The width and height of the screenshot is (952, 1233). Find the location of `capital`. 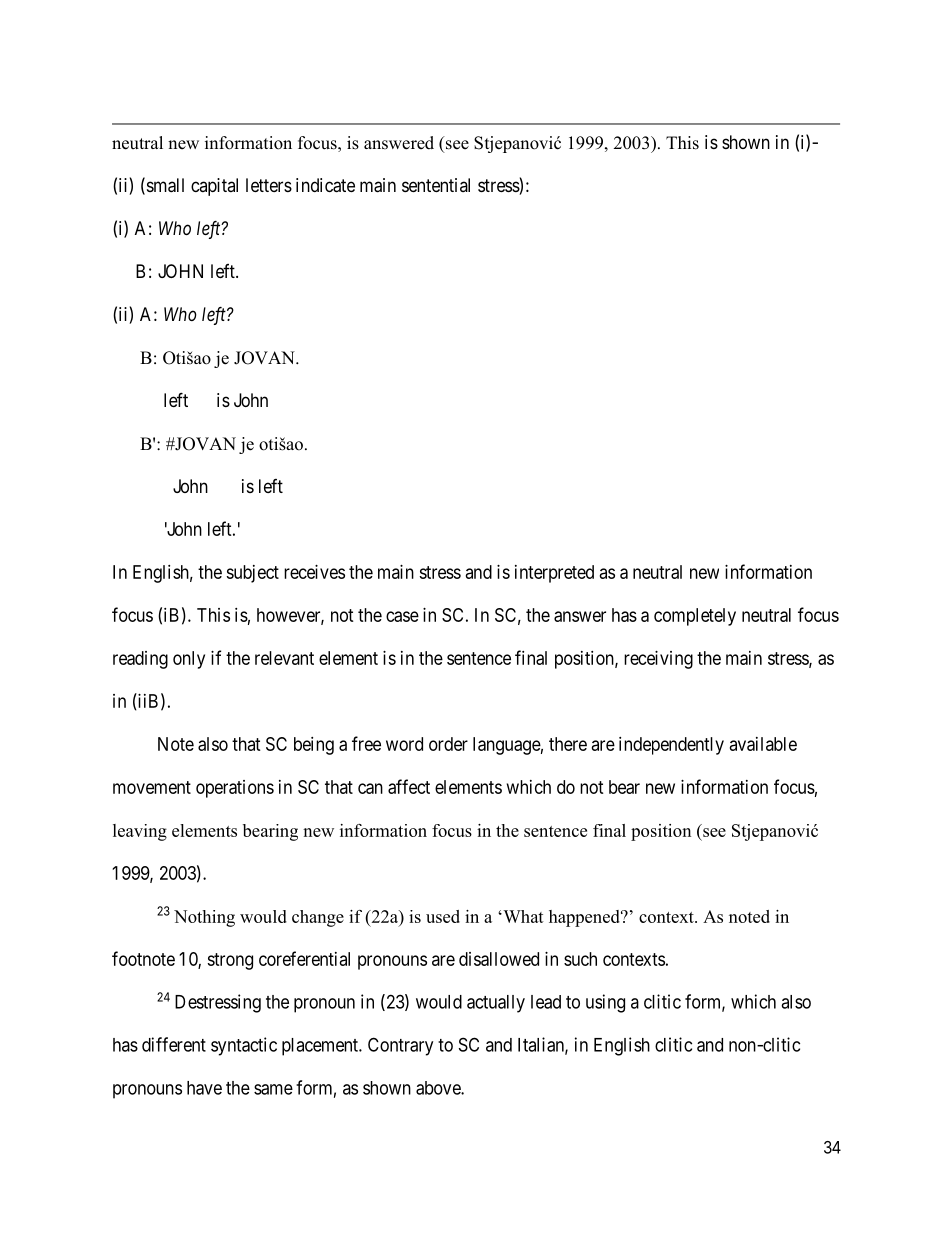

capital is located at coordinates (214, 187).
